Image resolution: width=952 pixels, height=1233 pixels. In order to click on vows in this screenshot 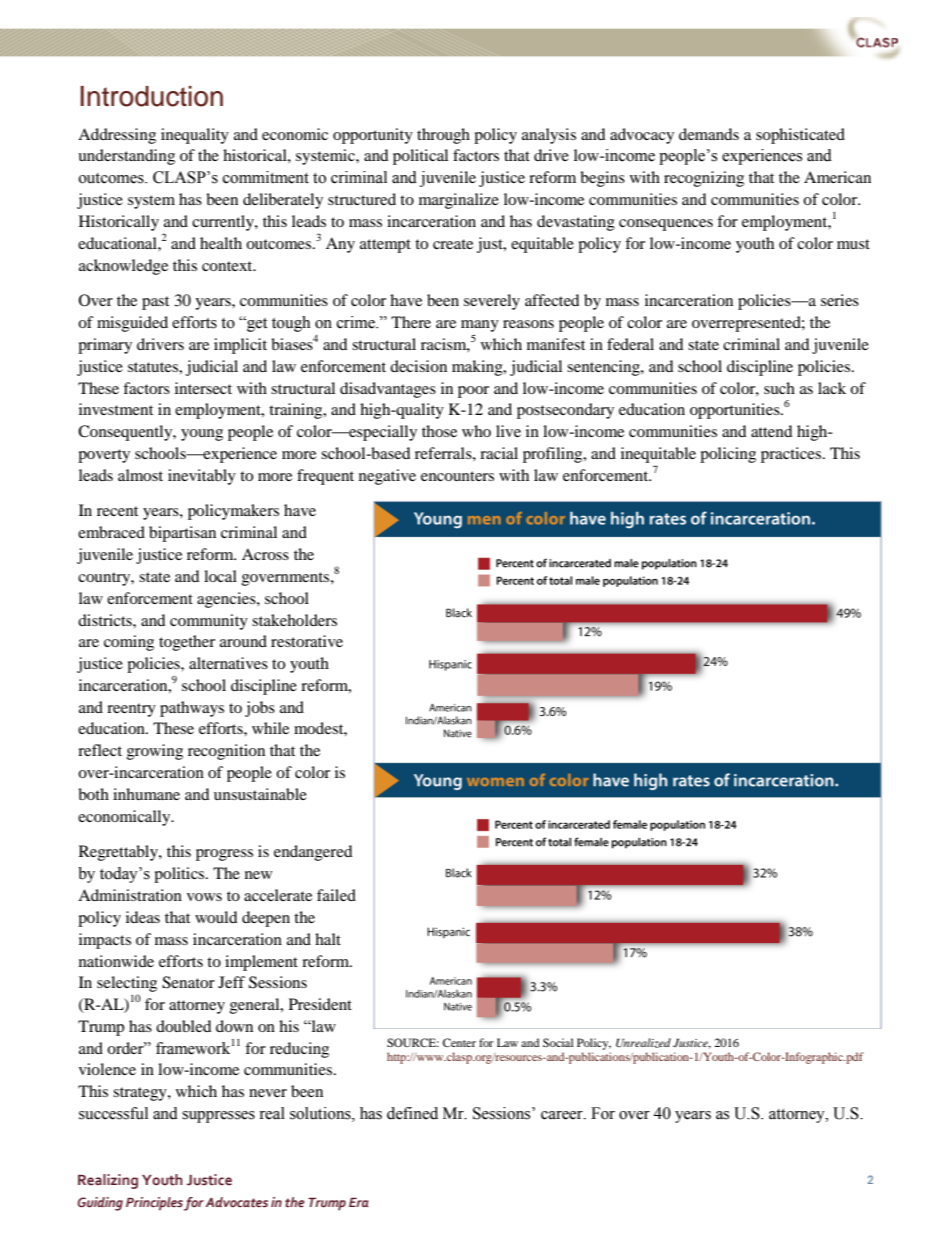, I will do `click(204, 897)`.
